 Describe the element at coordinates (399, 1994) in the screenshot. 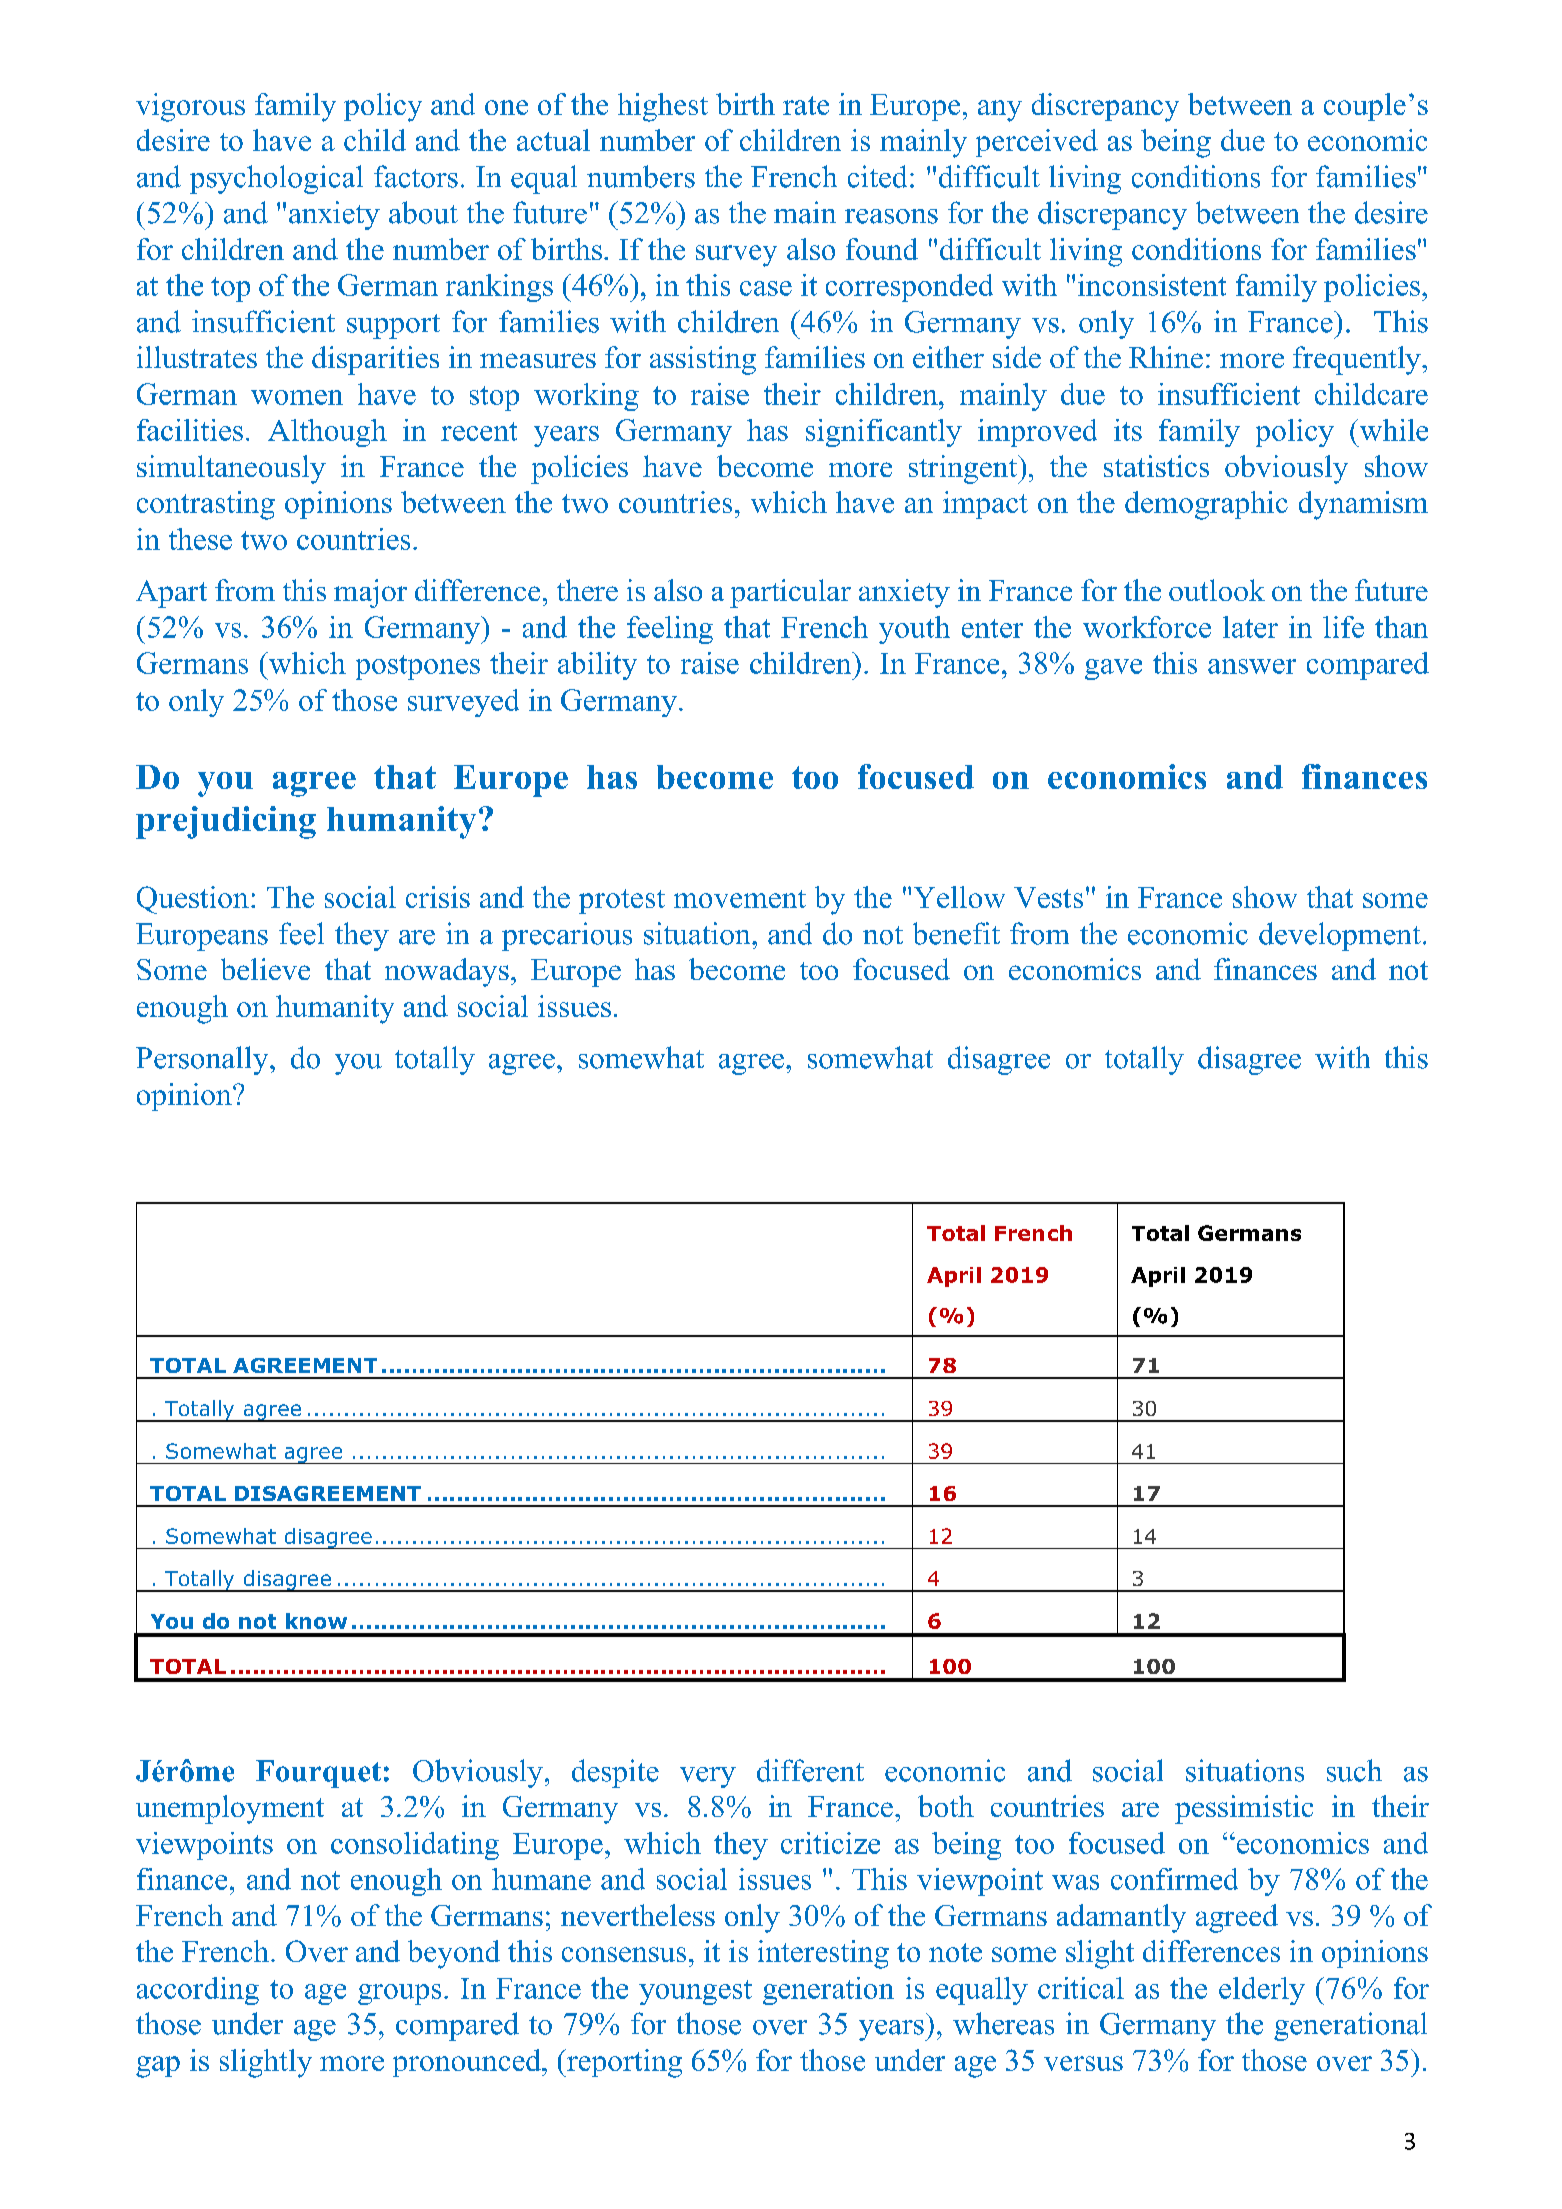

I see `groups` at that location.
